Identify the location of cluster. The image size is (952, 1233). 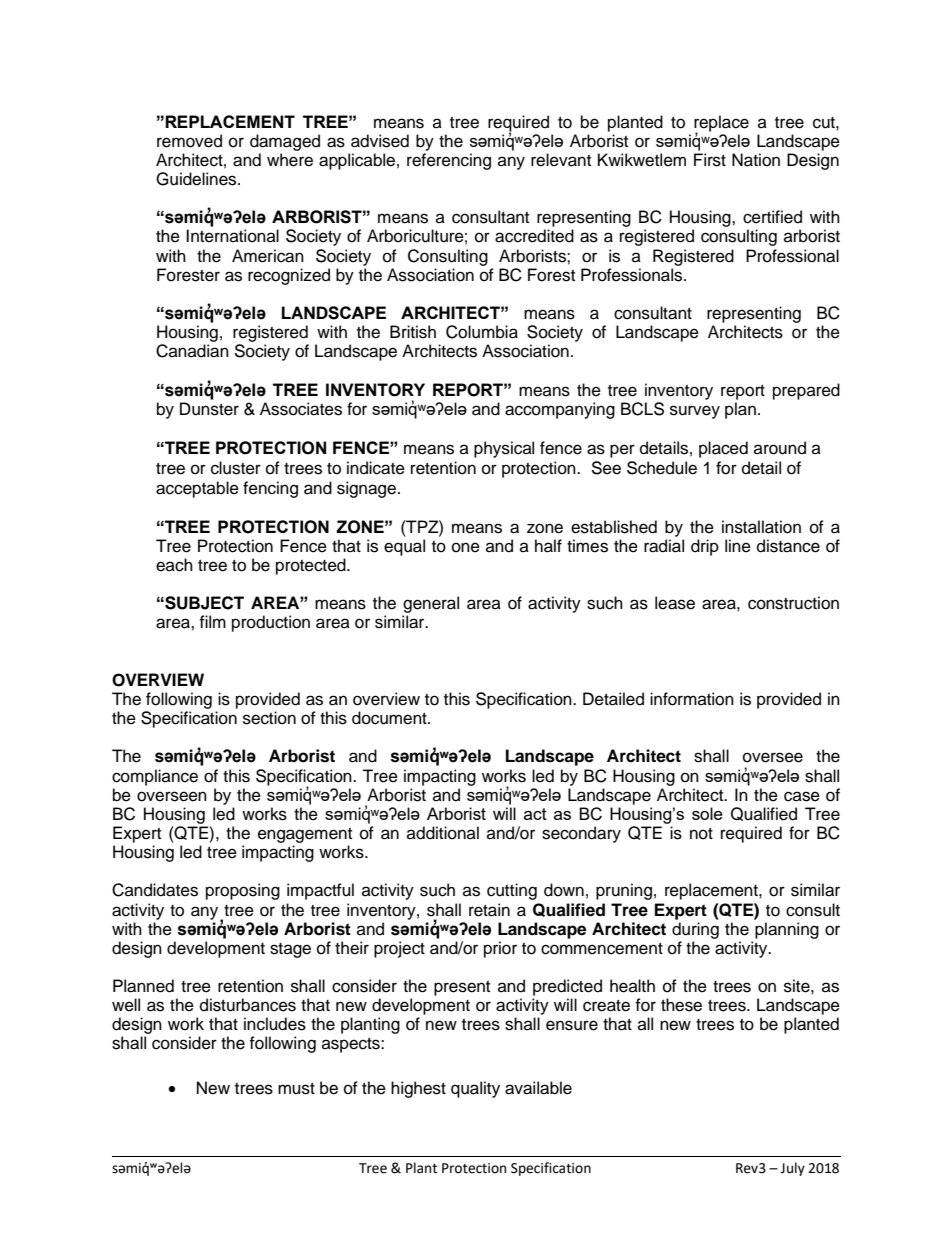
(236, 468).
